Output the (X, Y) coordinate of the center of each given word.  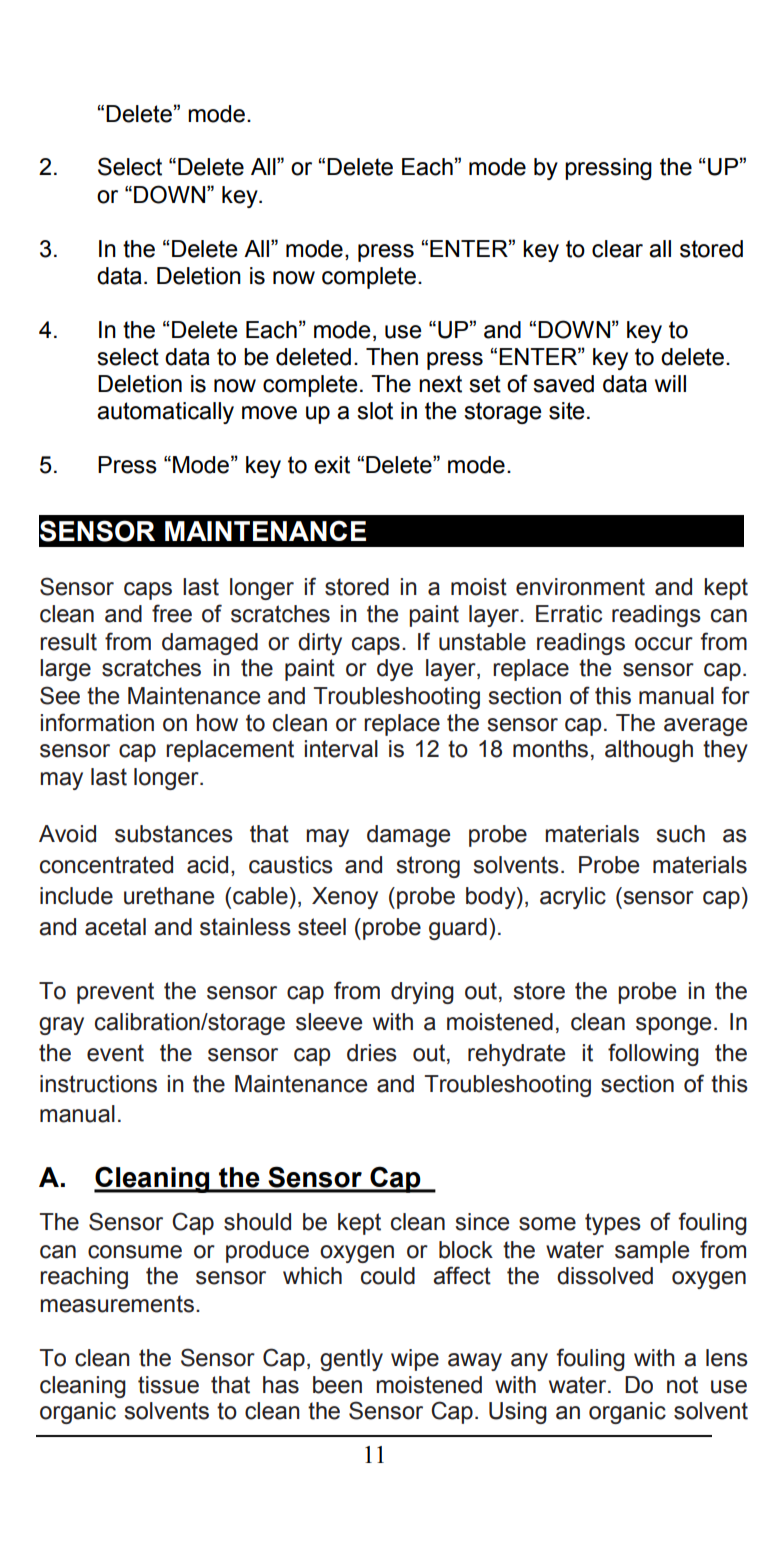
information (97, 722)
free (172, 613)
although (649, 751)
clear (617, 249)
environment (580, 587)
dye (395, 670)
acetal (115, 927)
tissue (168, 1385)
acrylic (573, 898)
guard (458, 929)
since (482, 1222)
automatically (165, 413)
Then (392, 357)
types (613, 1224)
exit (332, 465)
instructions (98, 1084)
